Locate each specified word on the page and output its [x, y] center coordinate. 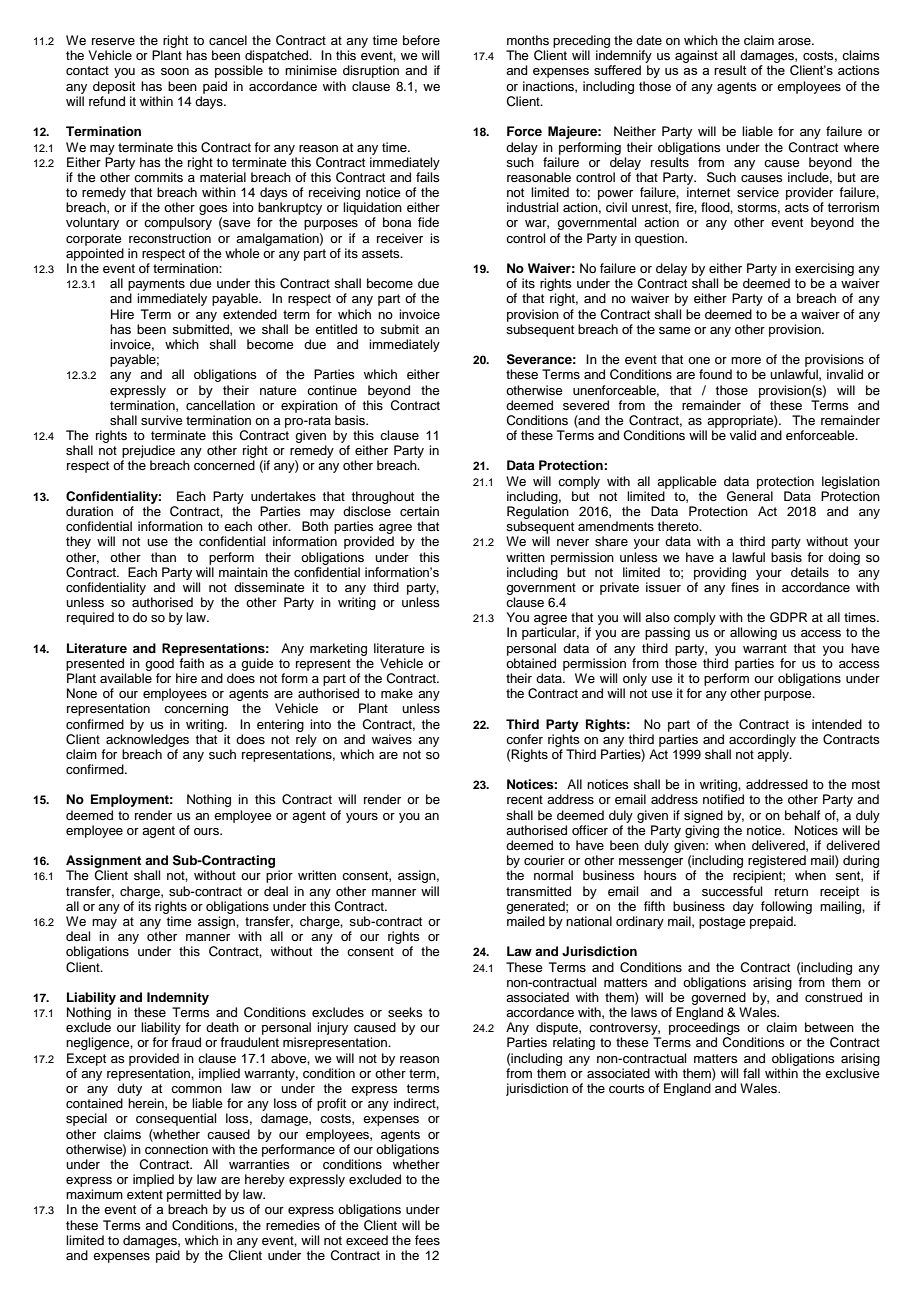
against [696, 56]
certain [419, 511]
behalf [803, 815]
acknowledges [147, 740]
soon [175, 71]
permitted [194, 1197]
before [421, 40]
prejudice [148, 453]
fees [427, 1240]
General [750, 496]
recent [525, 800]
